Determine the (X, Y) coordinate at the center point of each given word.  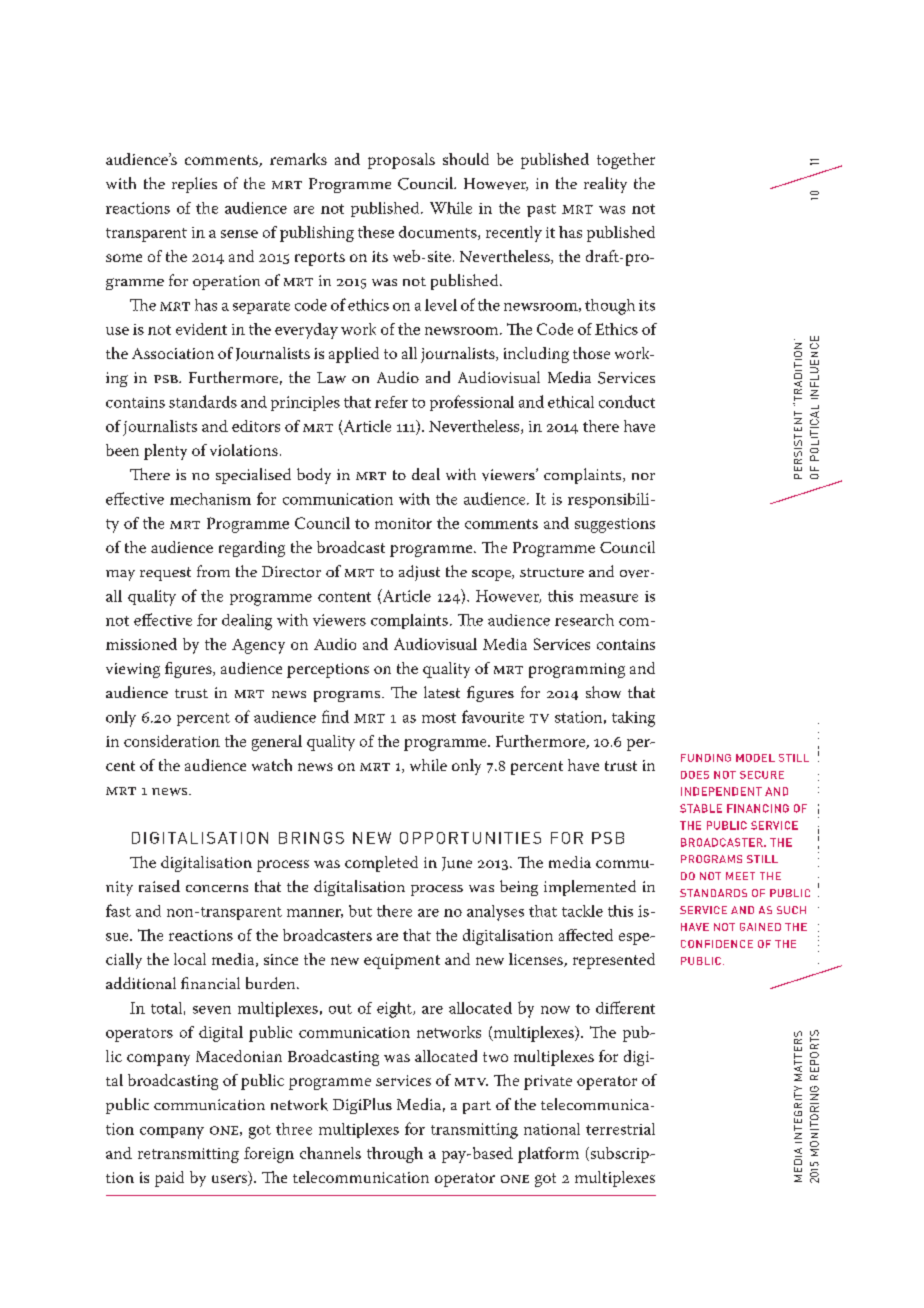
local (190, 959)
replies (194, 185)
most (439, 718)
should (466, 159)
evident (201, 329)
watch (272, 765)
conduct (627, 401)
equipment (402, 961)
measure (609, 598)
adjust (419, 573)
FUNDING (706, 758)
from (213, 571)
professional (472, 403)
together (626, 161)
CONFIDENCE (717, 944)
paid (169, 1179)
